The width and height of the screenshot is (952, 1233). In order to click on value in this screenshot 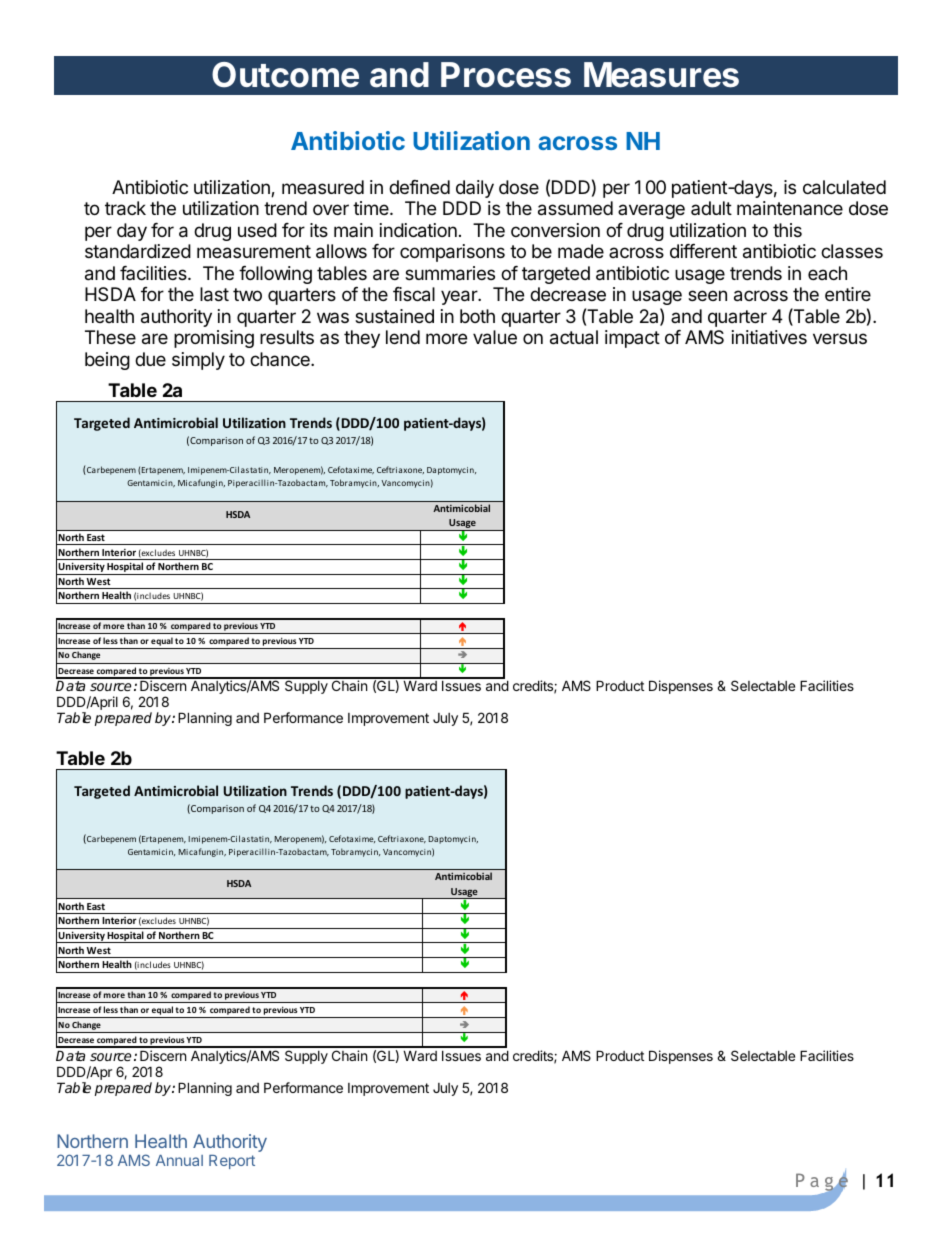, I will do `click(495, 337)`.
